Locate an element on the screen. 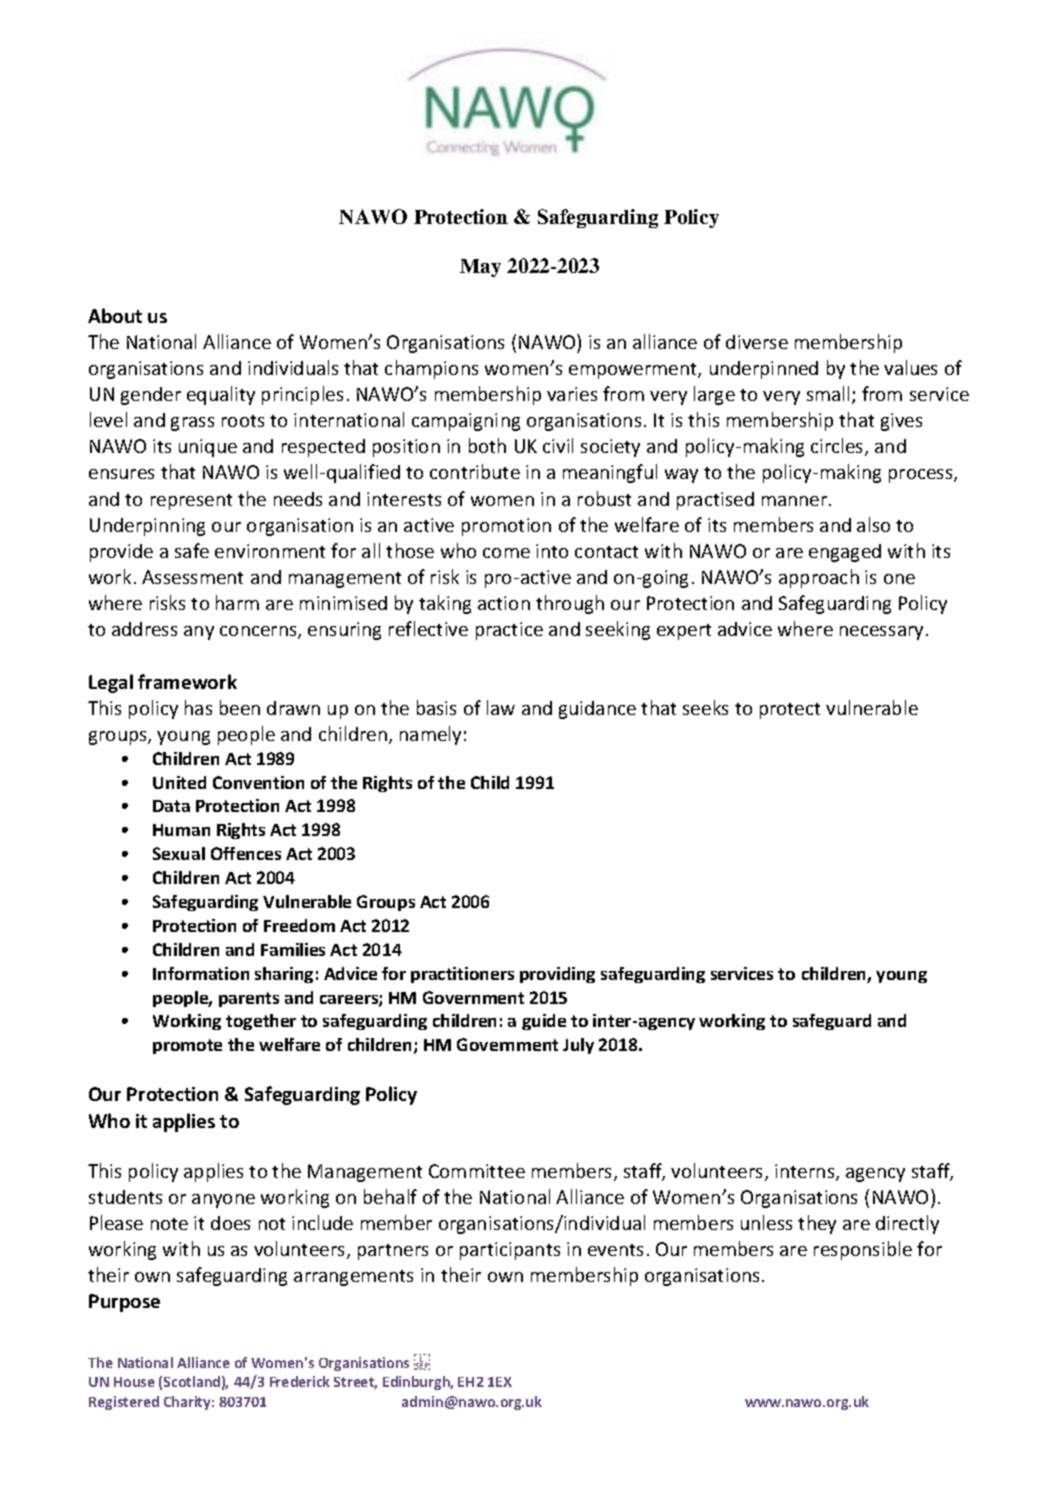  promote is located at coordinates (187, 1046).
